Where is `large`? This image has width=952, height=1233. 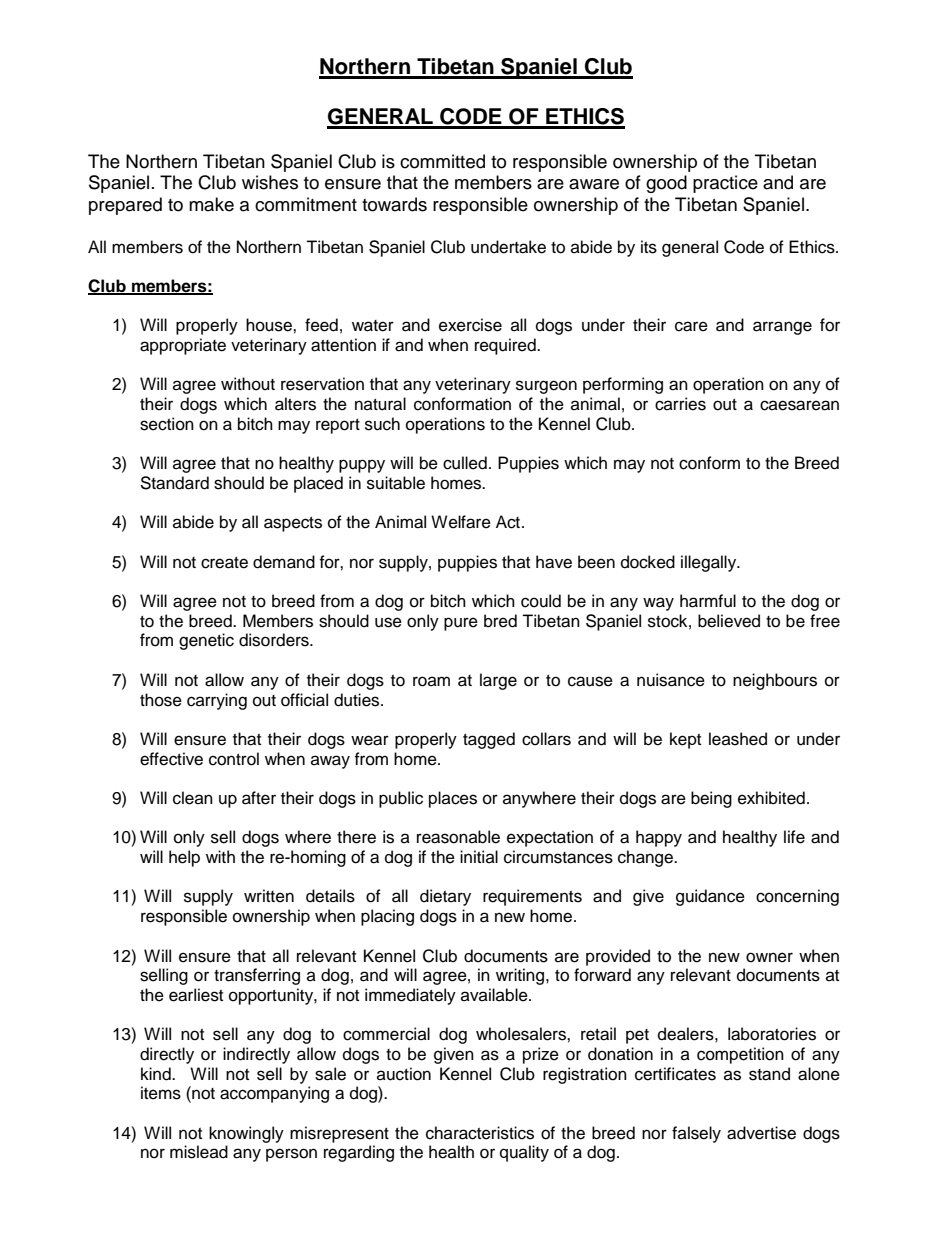
large is located at coordinates (498, 681).
